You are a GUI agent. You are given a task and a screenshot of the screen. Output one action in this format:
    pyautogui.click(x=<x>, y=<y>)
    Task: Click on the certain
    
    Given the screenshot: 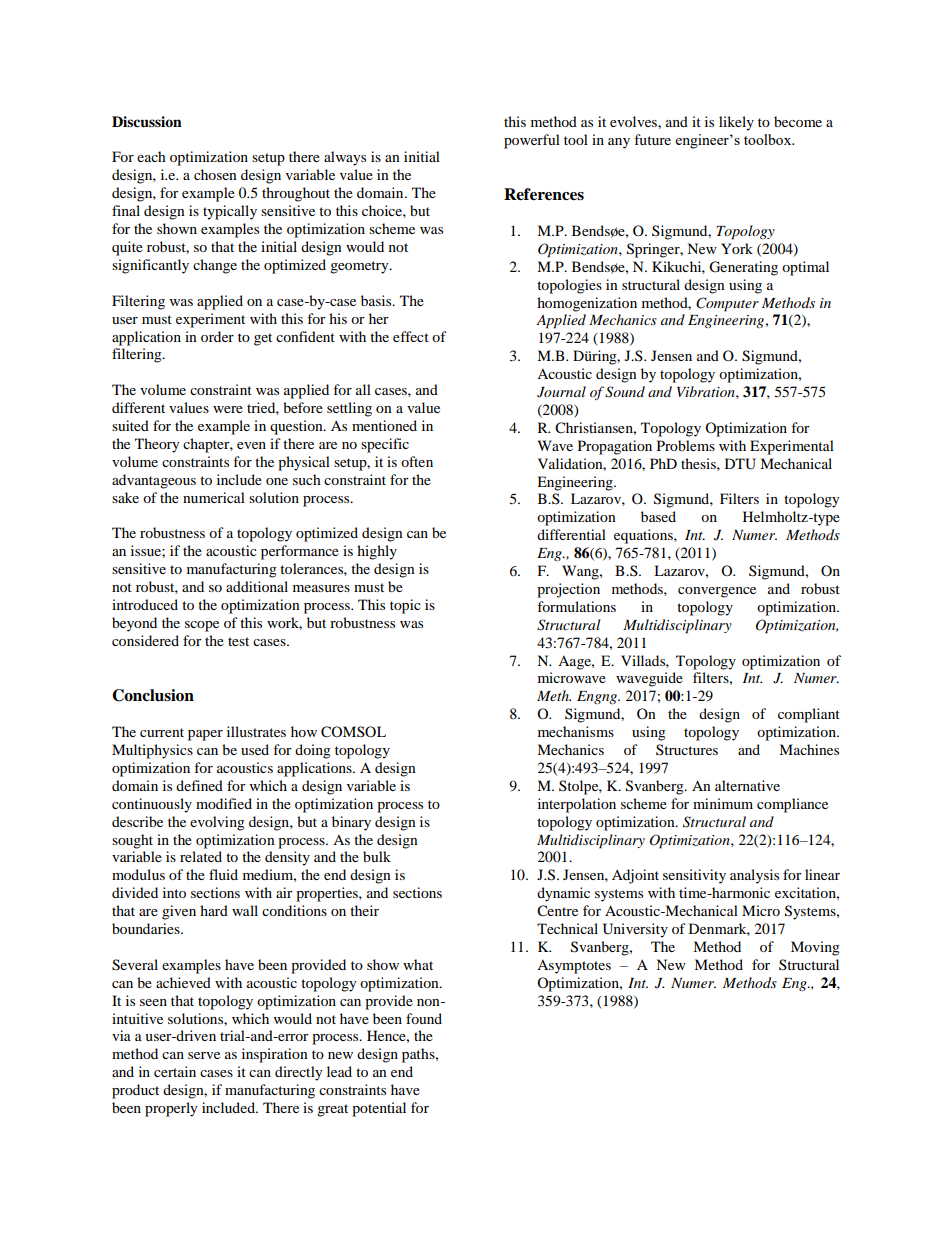 What is the action you would take?
    pyautogui.click(x=175, y=1071)
